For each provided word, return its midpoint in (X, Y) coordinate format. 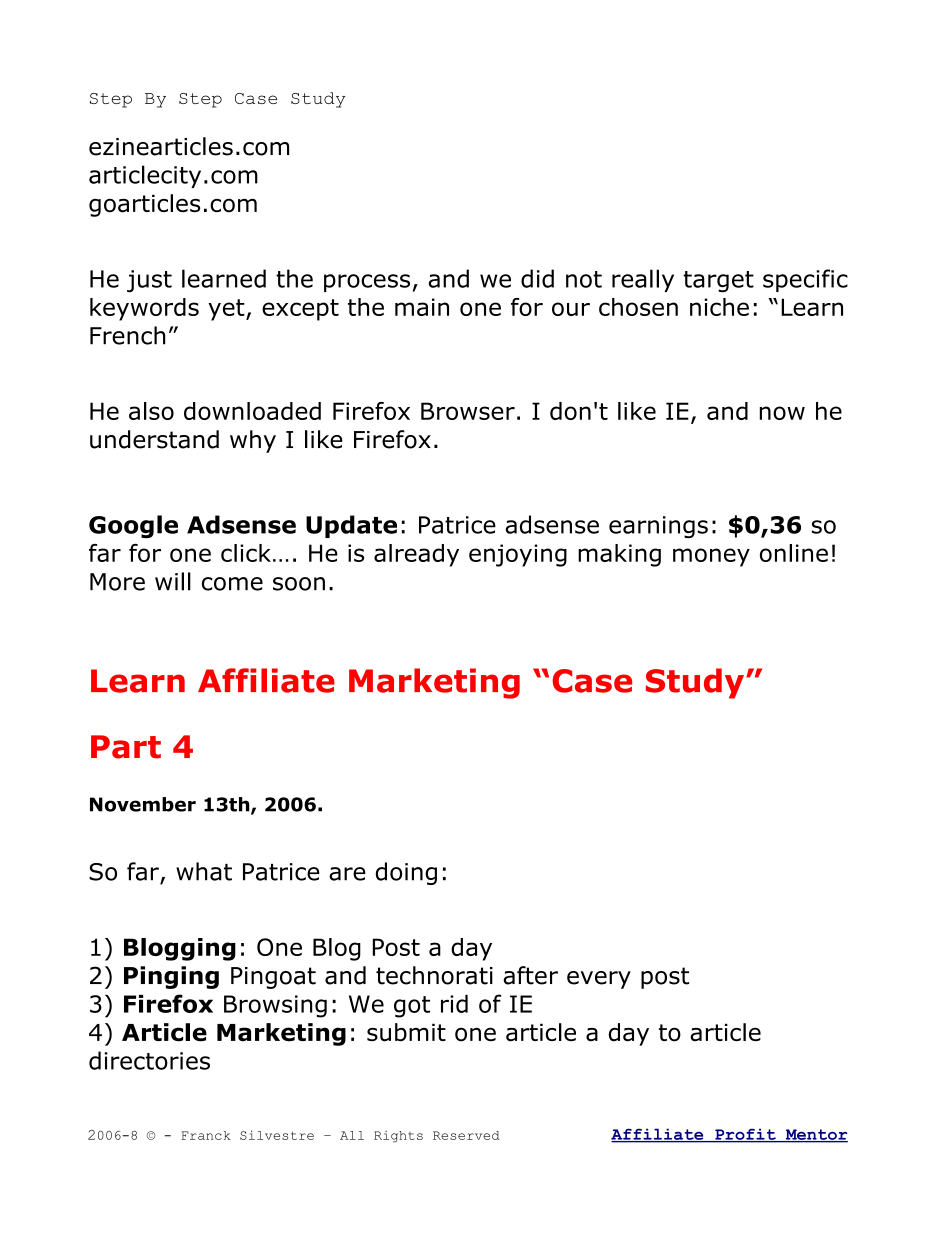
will (173, 581)
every (599, 980)
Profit (745, 1135)
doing (406, 873)
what (204, 871)
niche (719, 307)
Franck (206, 1135)
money (711, 557)
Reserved (466, 1135)
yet (227, 310)
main (422, 307)
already (416, 555)
